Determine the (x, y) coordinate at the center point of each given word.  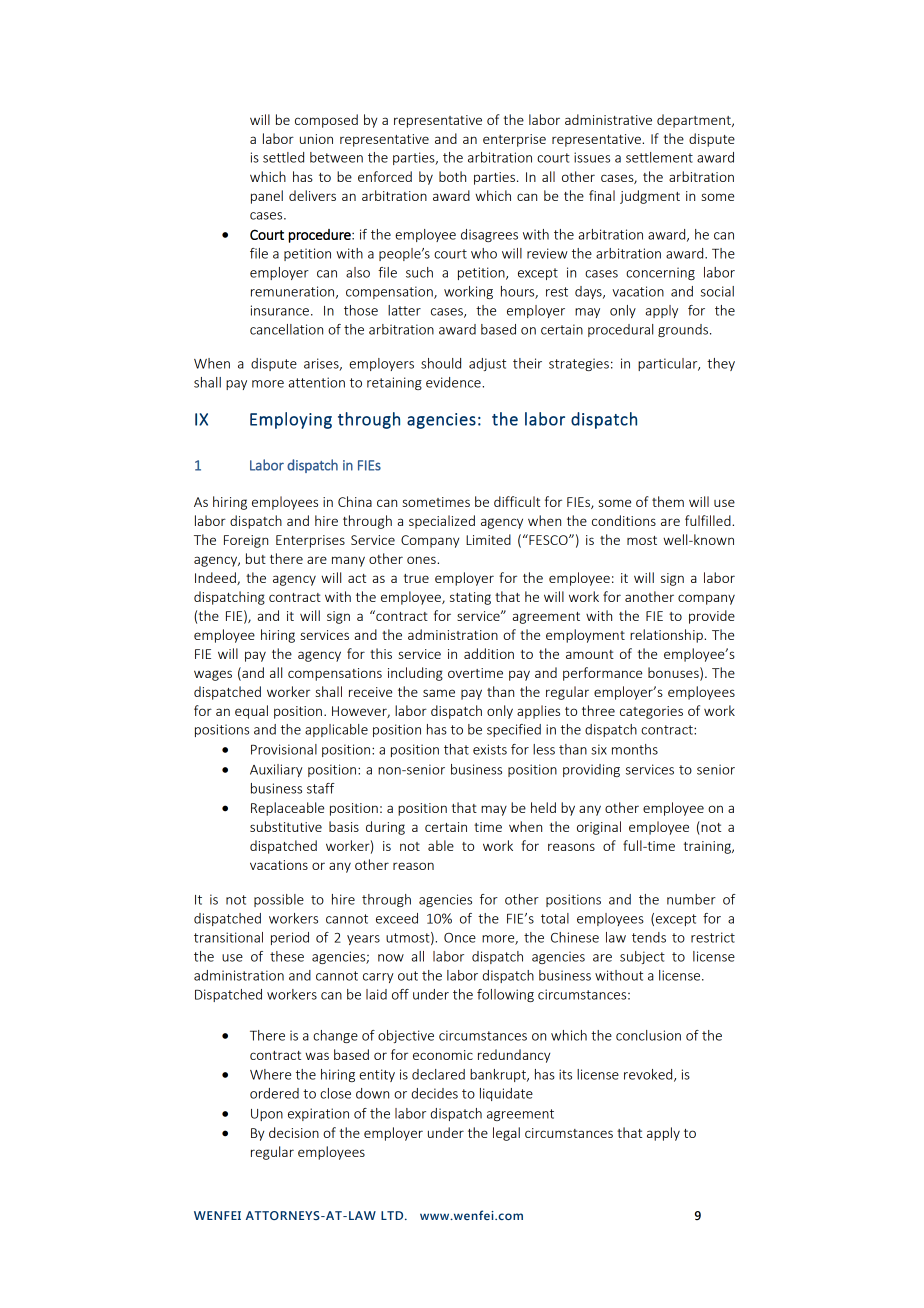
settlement (659, 157)
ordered (274, 1093)
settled (283, 157)
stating (470, 598)
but (256, 558)
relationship (667, 636)
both (452, 176)
